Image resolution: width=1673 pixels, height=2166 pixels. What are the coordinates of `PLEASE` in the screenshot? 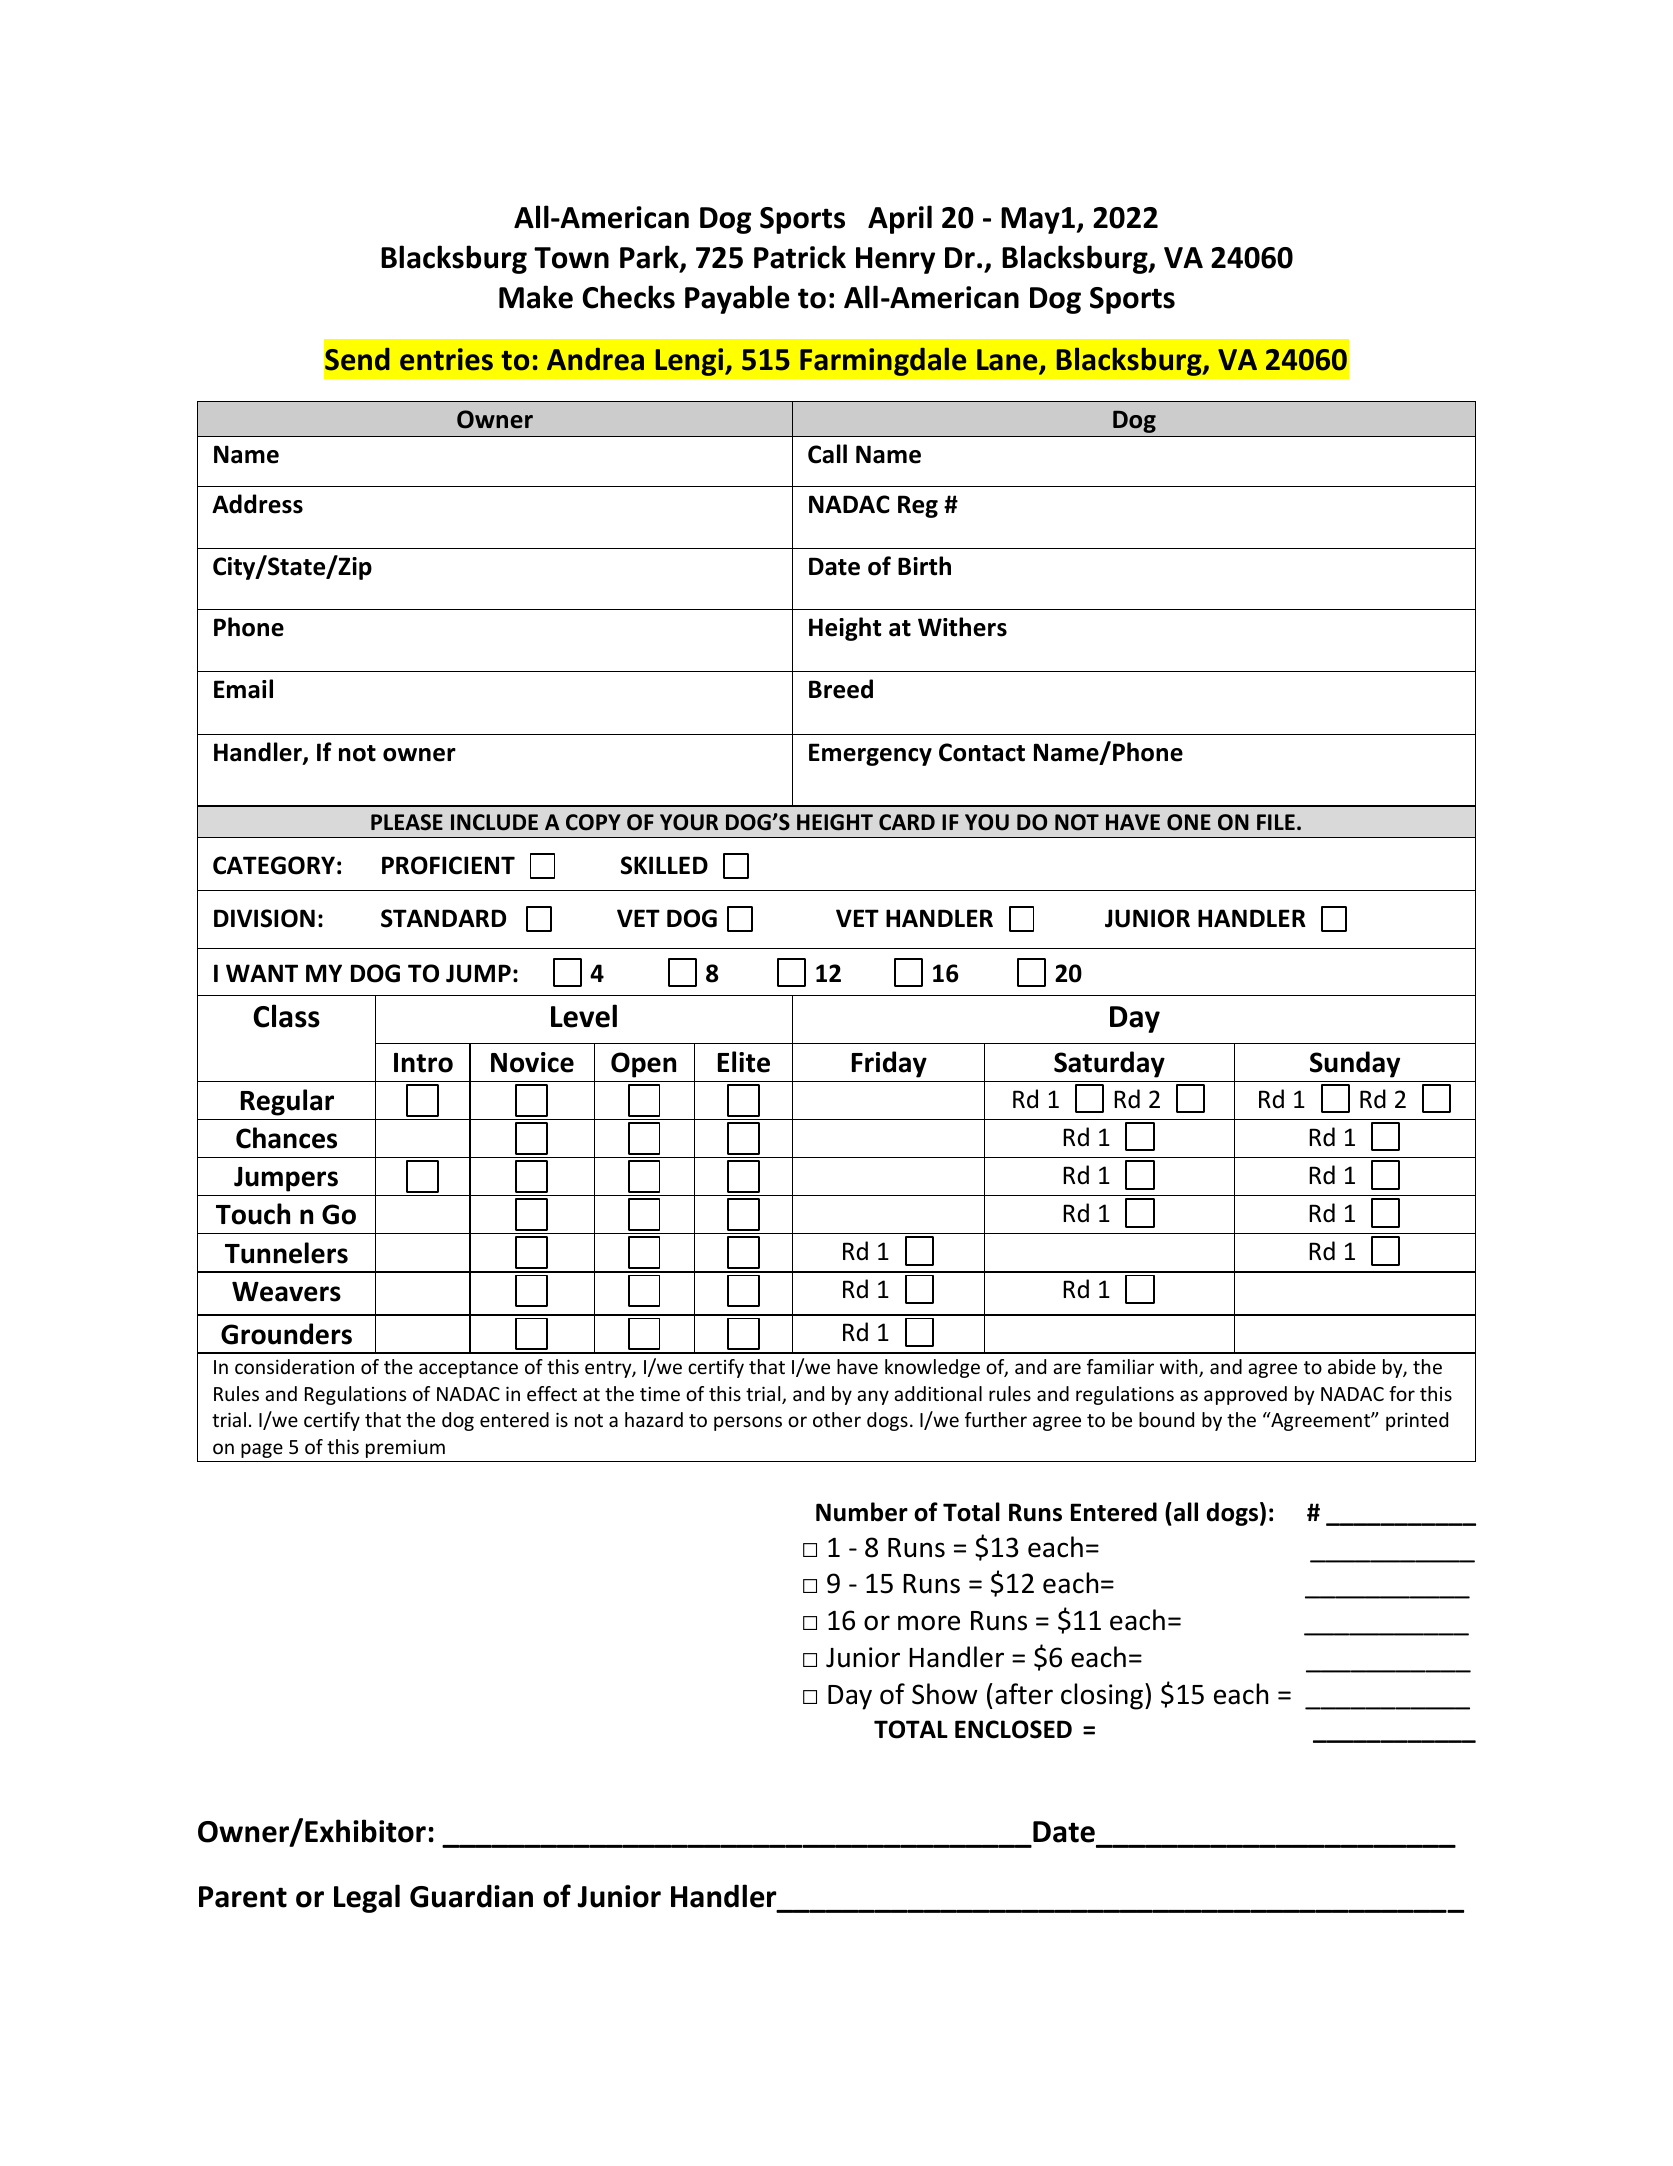 It's located at (407, 822).
